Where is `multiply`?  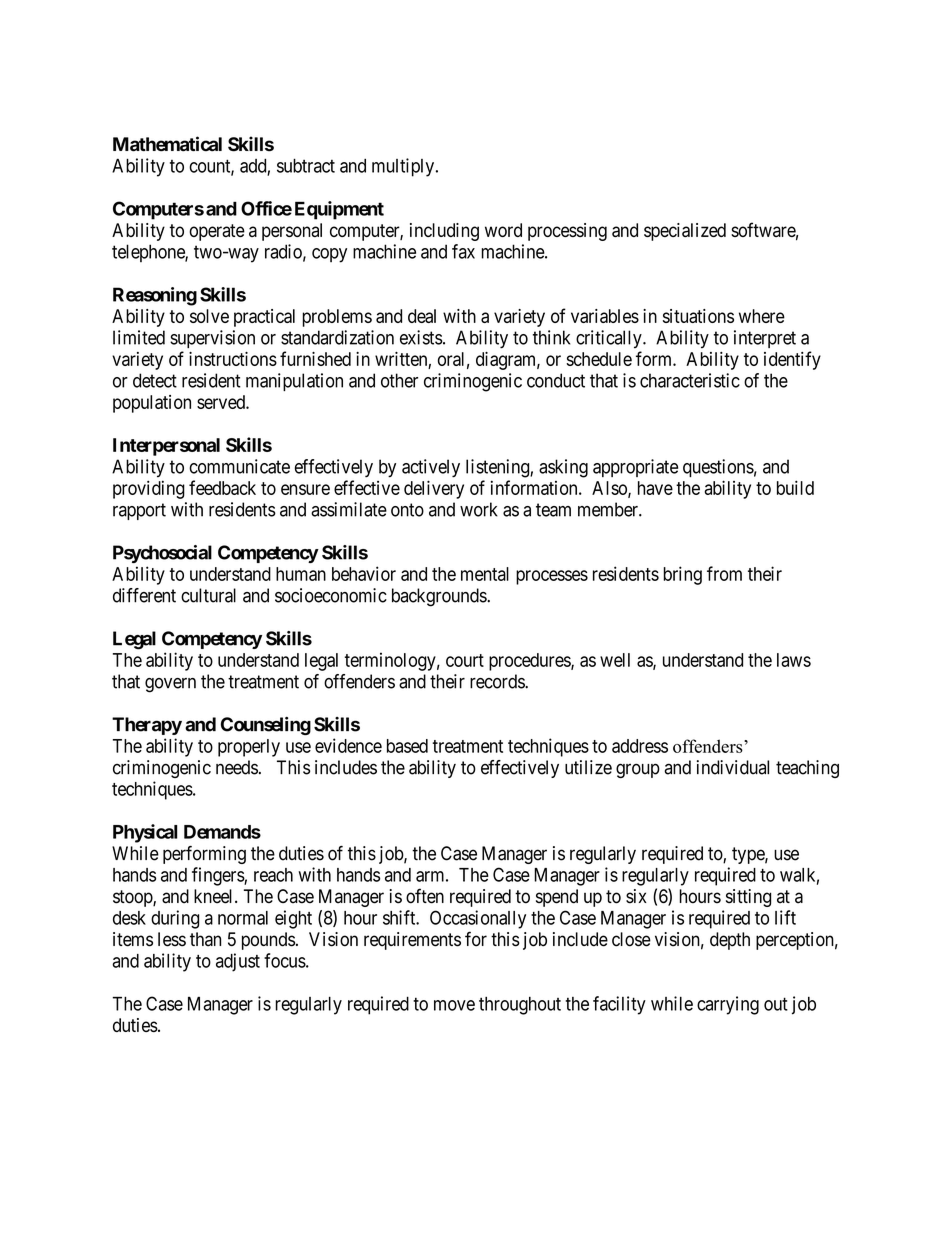 multiply is located at coordinates (404, 167).
